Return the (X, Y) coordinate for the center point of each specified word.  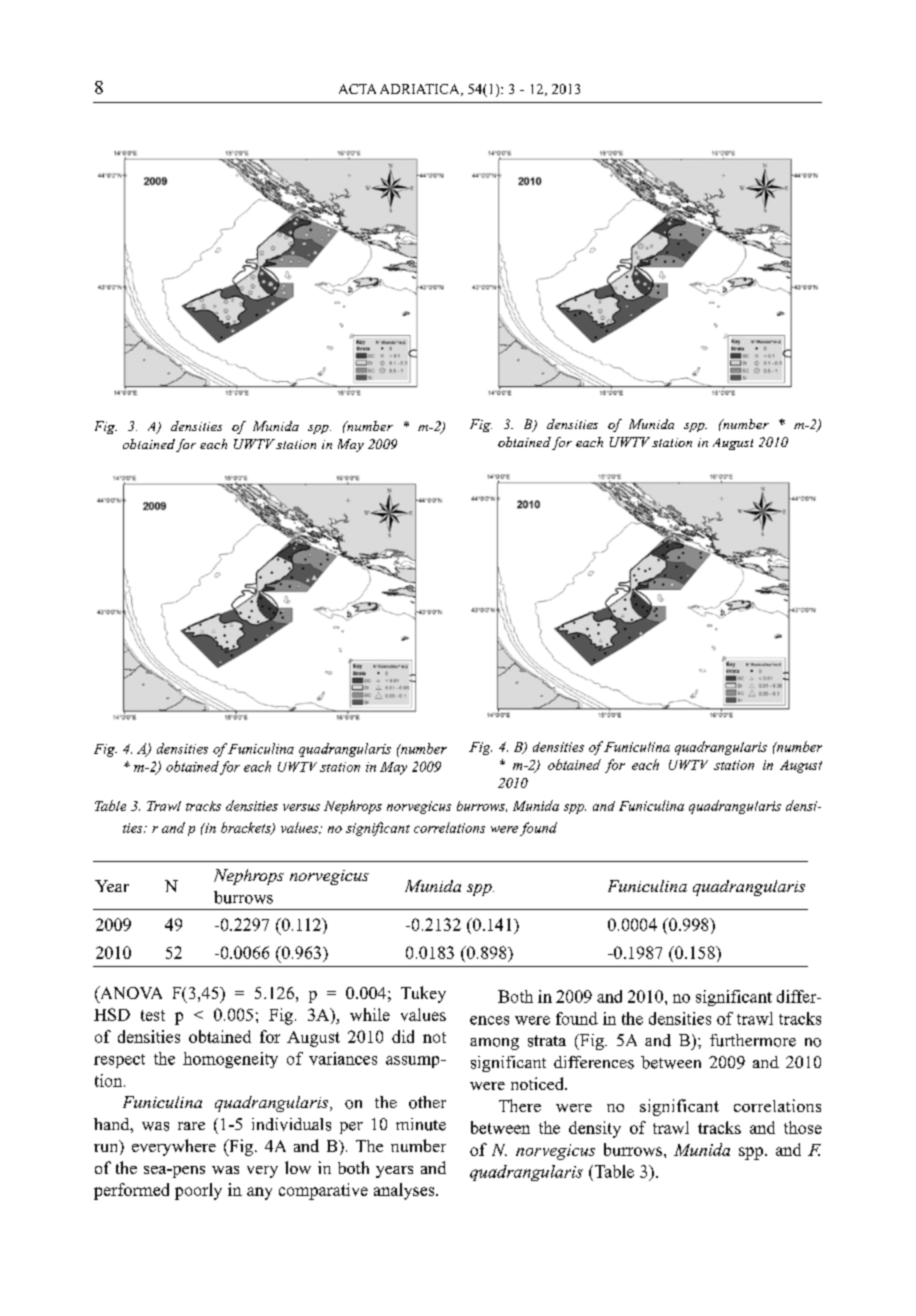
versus (301, 807)
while (370, 1014)
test (153, 1015)
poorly (198, 1191)
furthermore (753, 1040)
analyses (405, 1191)
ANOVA (130, 992)
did (403, 1036)
